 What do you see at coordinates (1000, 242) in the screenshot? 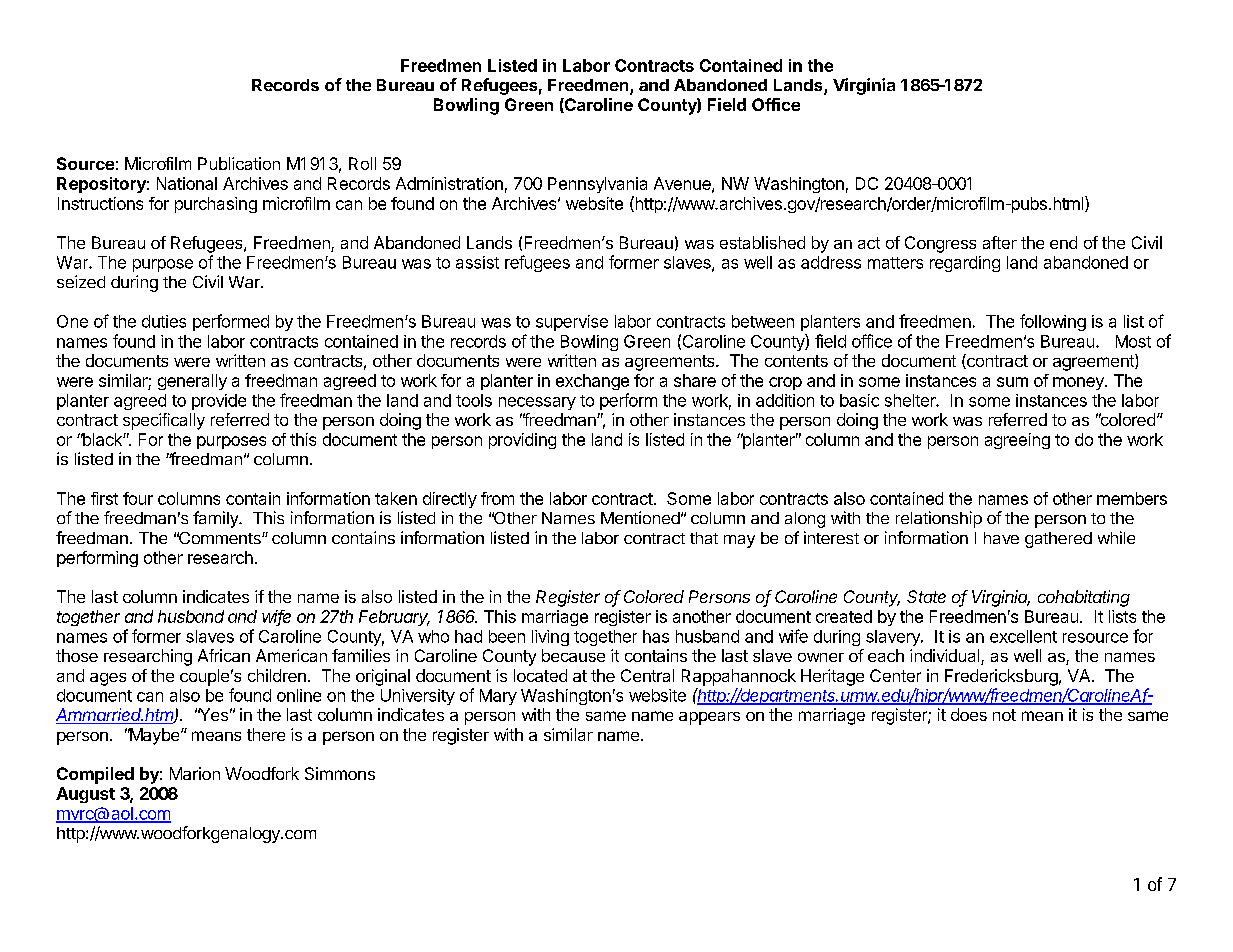
I see `after` at bounding box center [1000, 242].
